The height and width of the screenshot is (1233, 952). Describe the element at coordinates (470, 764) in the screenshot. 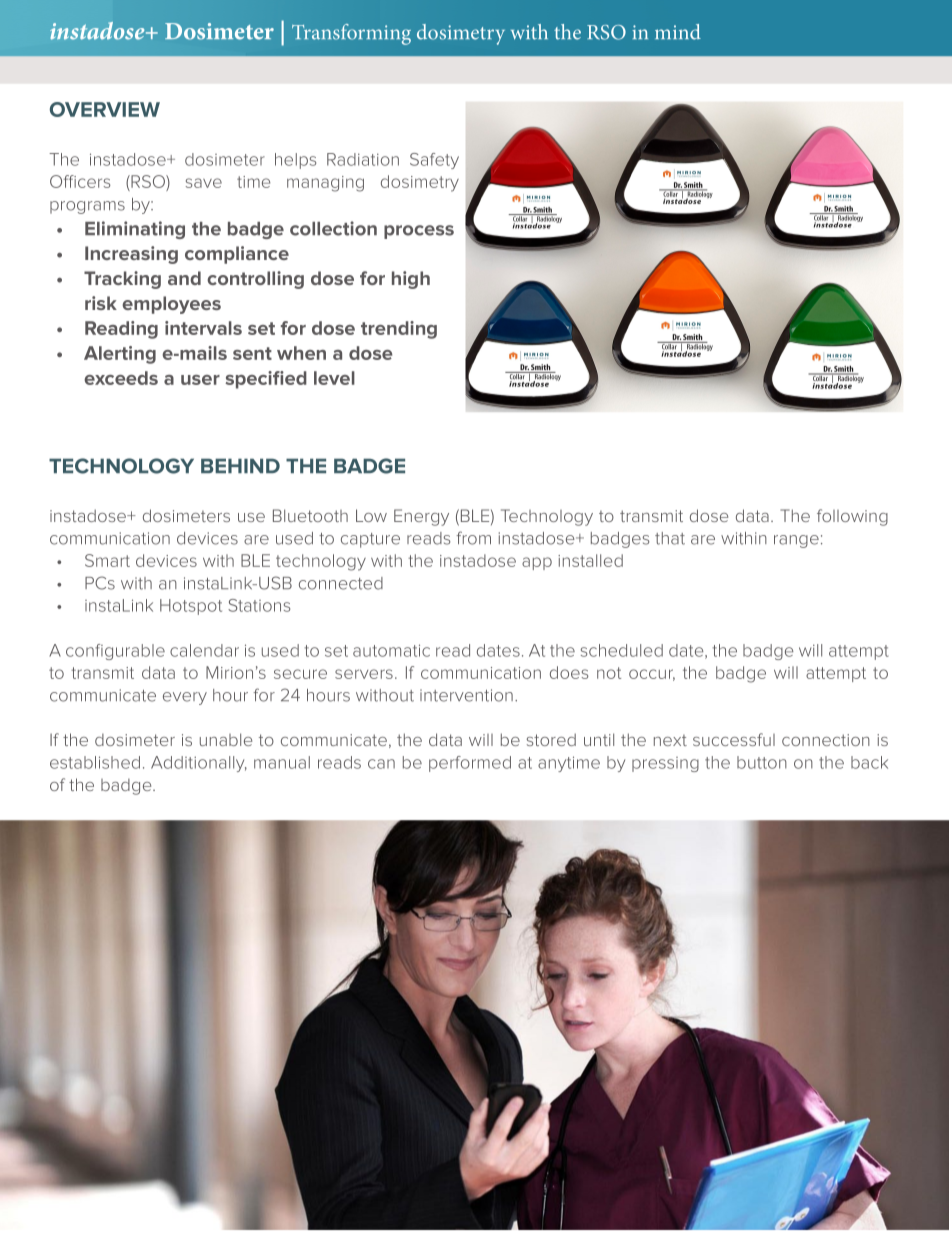

I see `performed` at that location.
